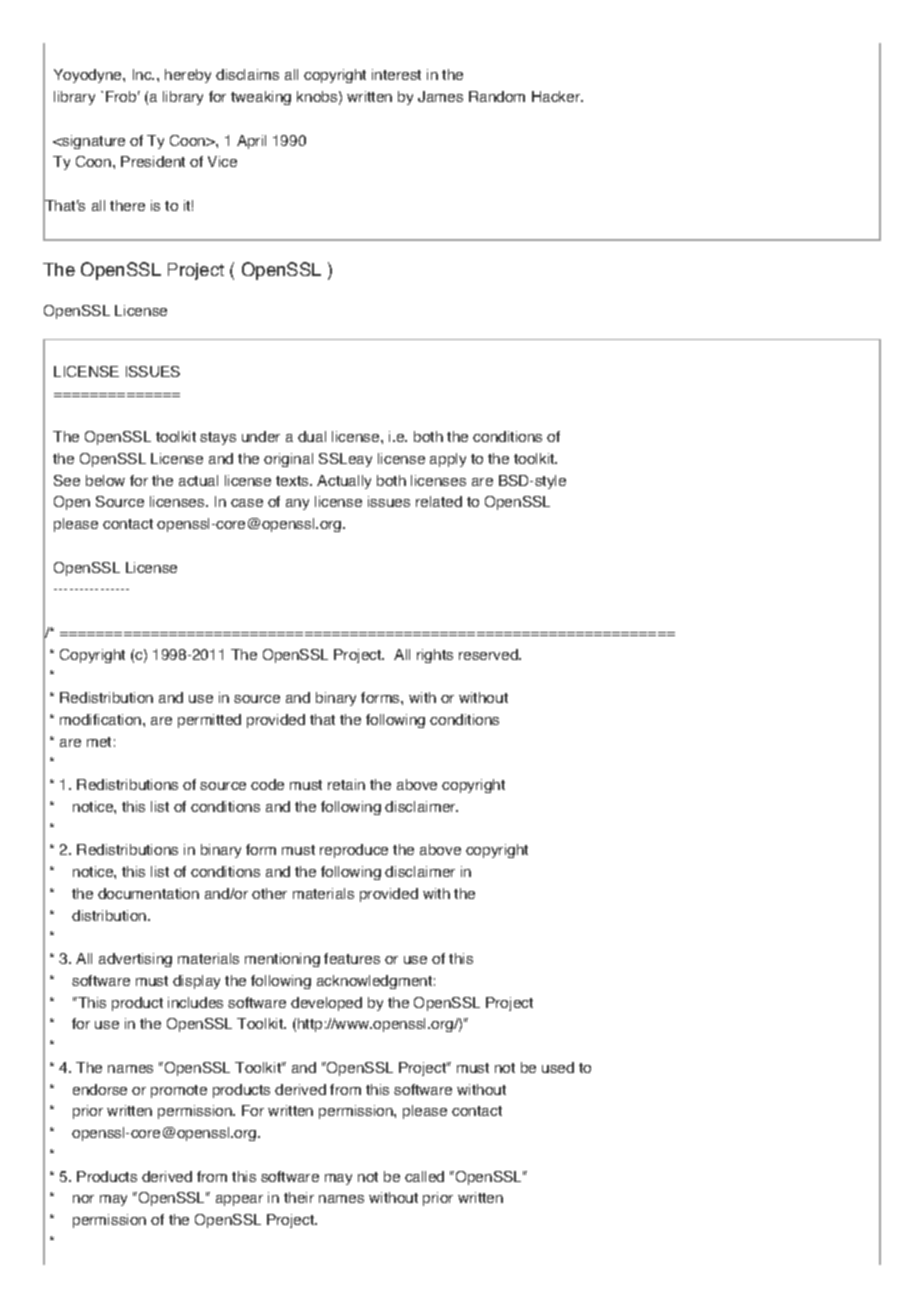 The width and height of the document is (924, 1308). Describe the element at coordinates (261, 98) in the document. I see `tweaking` at that location.
